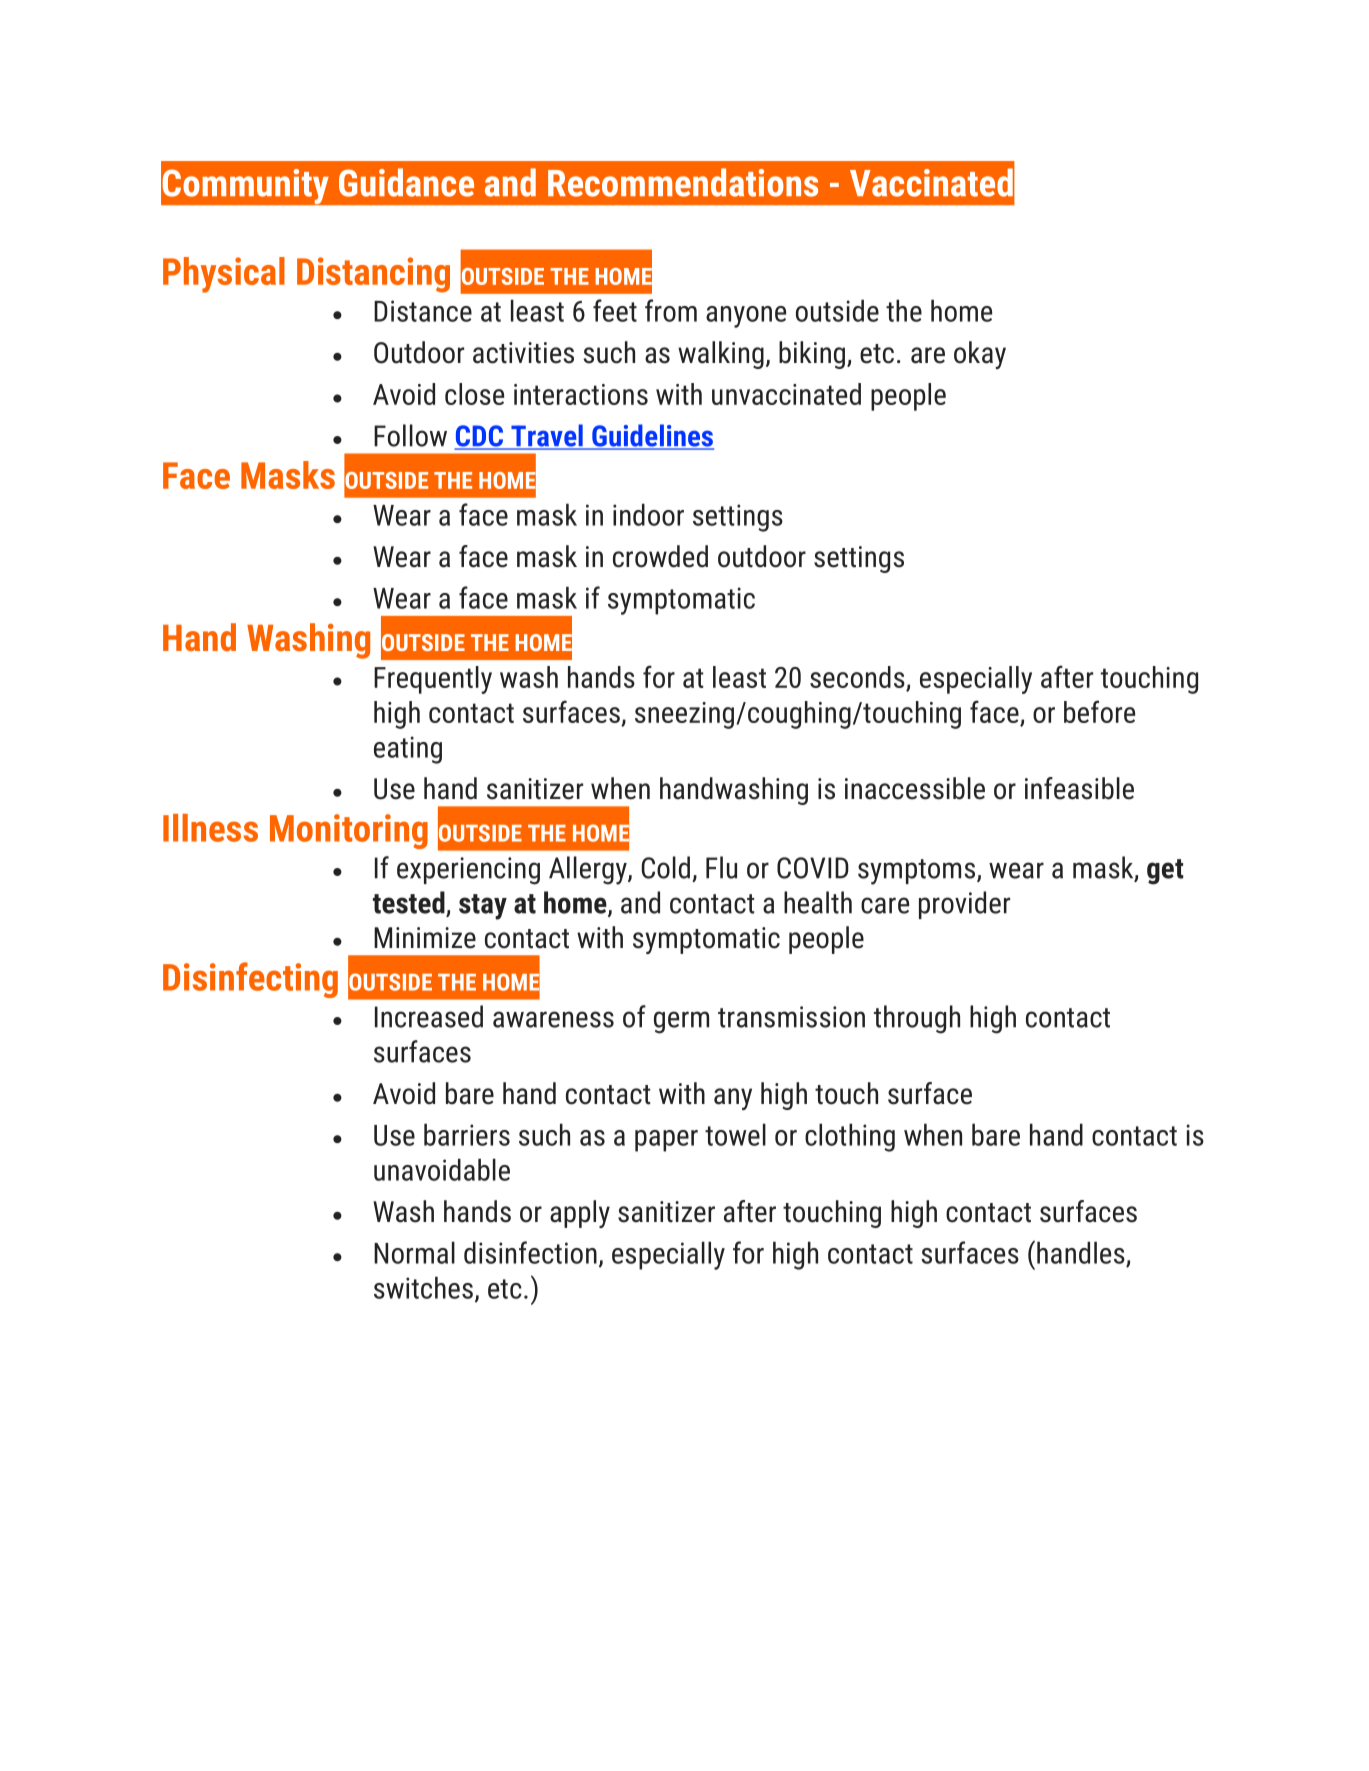 The image size is (1369, 1771). Describe the element at coordinates (1099, 711) in the screenshot. I see `before` at that location.
